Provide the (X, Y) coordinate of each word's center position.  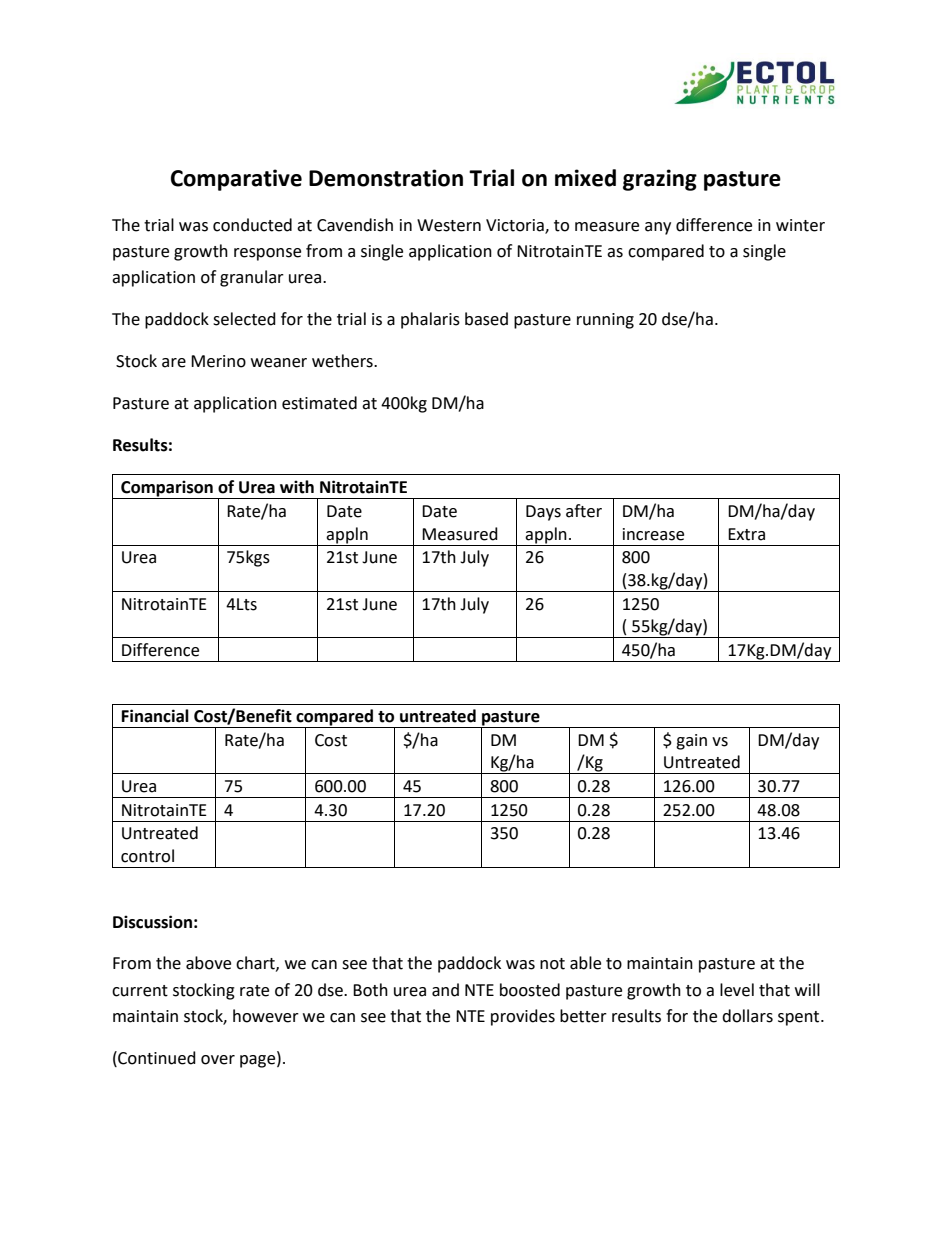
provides (523, 1017)
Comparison (167, 489)
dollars (747, 1016)
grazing (660, 180)
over (218, 1060)
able (585, 963)
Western (449, 225)
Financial (155, 716)
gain (691, 742)
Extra (746, 534)
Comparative (236, 180)
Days (543, 513)
